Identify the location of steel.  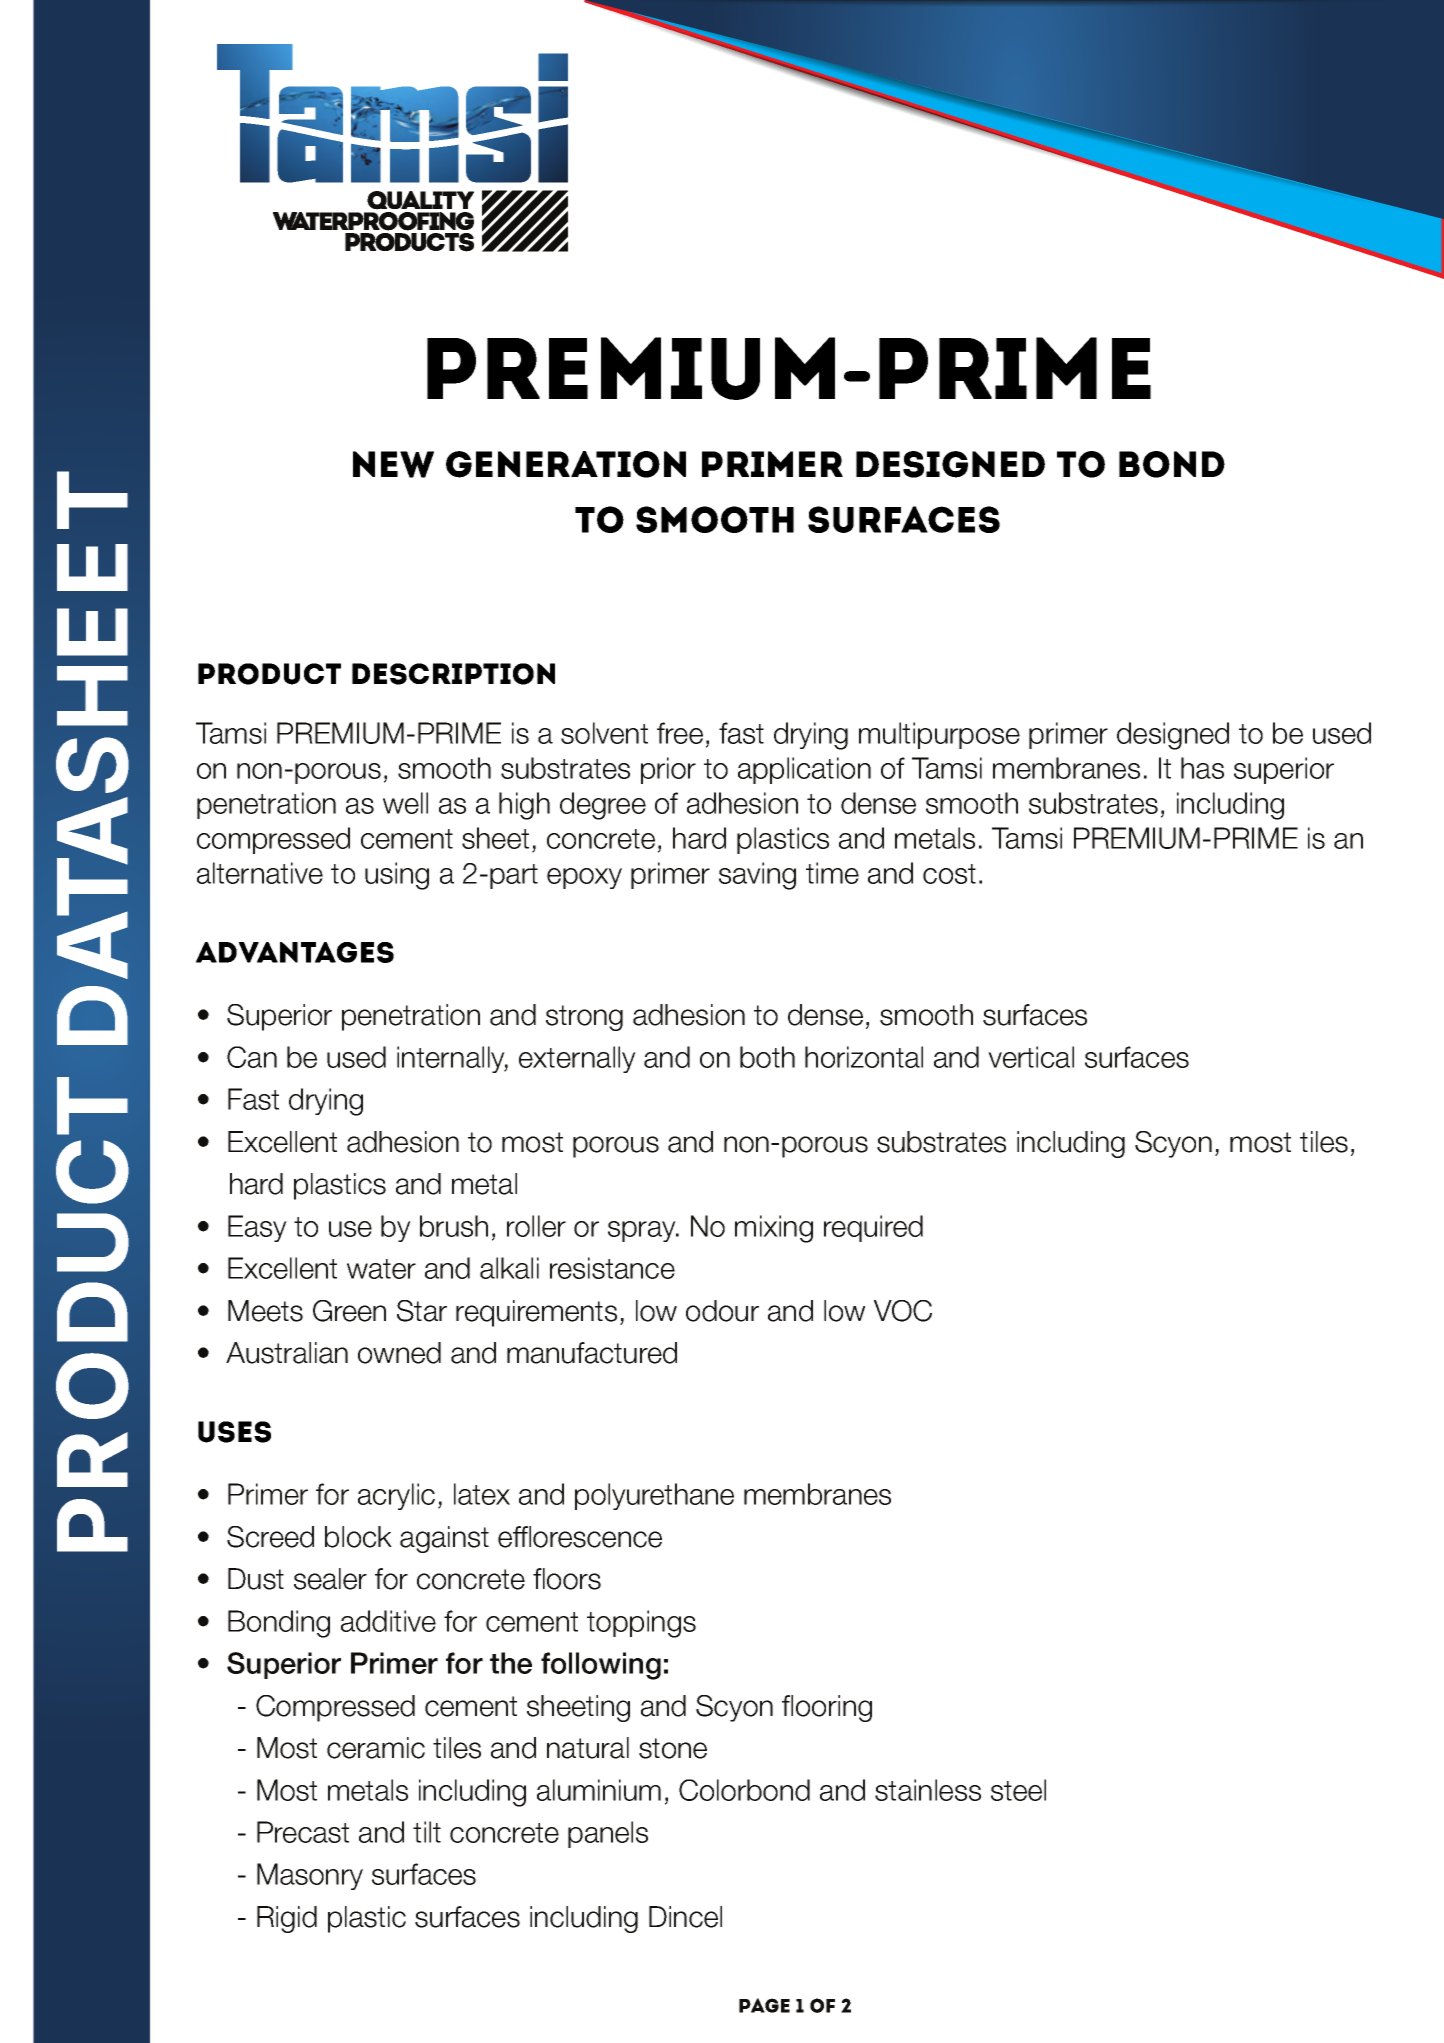
(1018, 1790).
